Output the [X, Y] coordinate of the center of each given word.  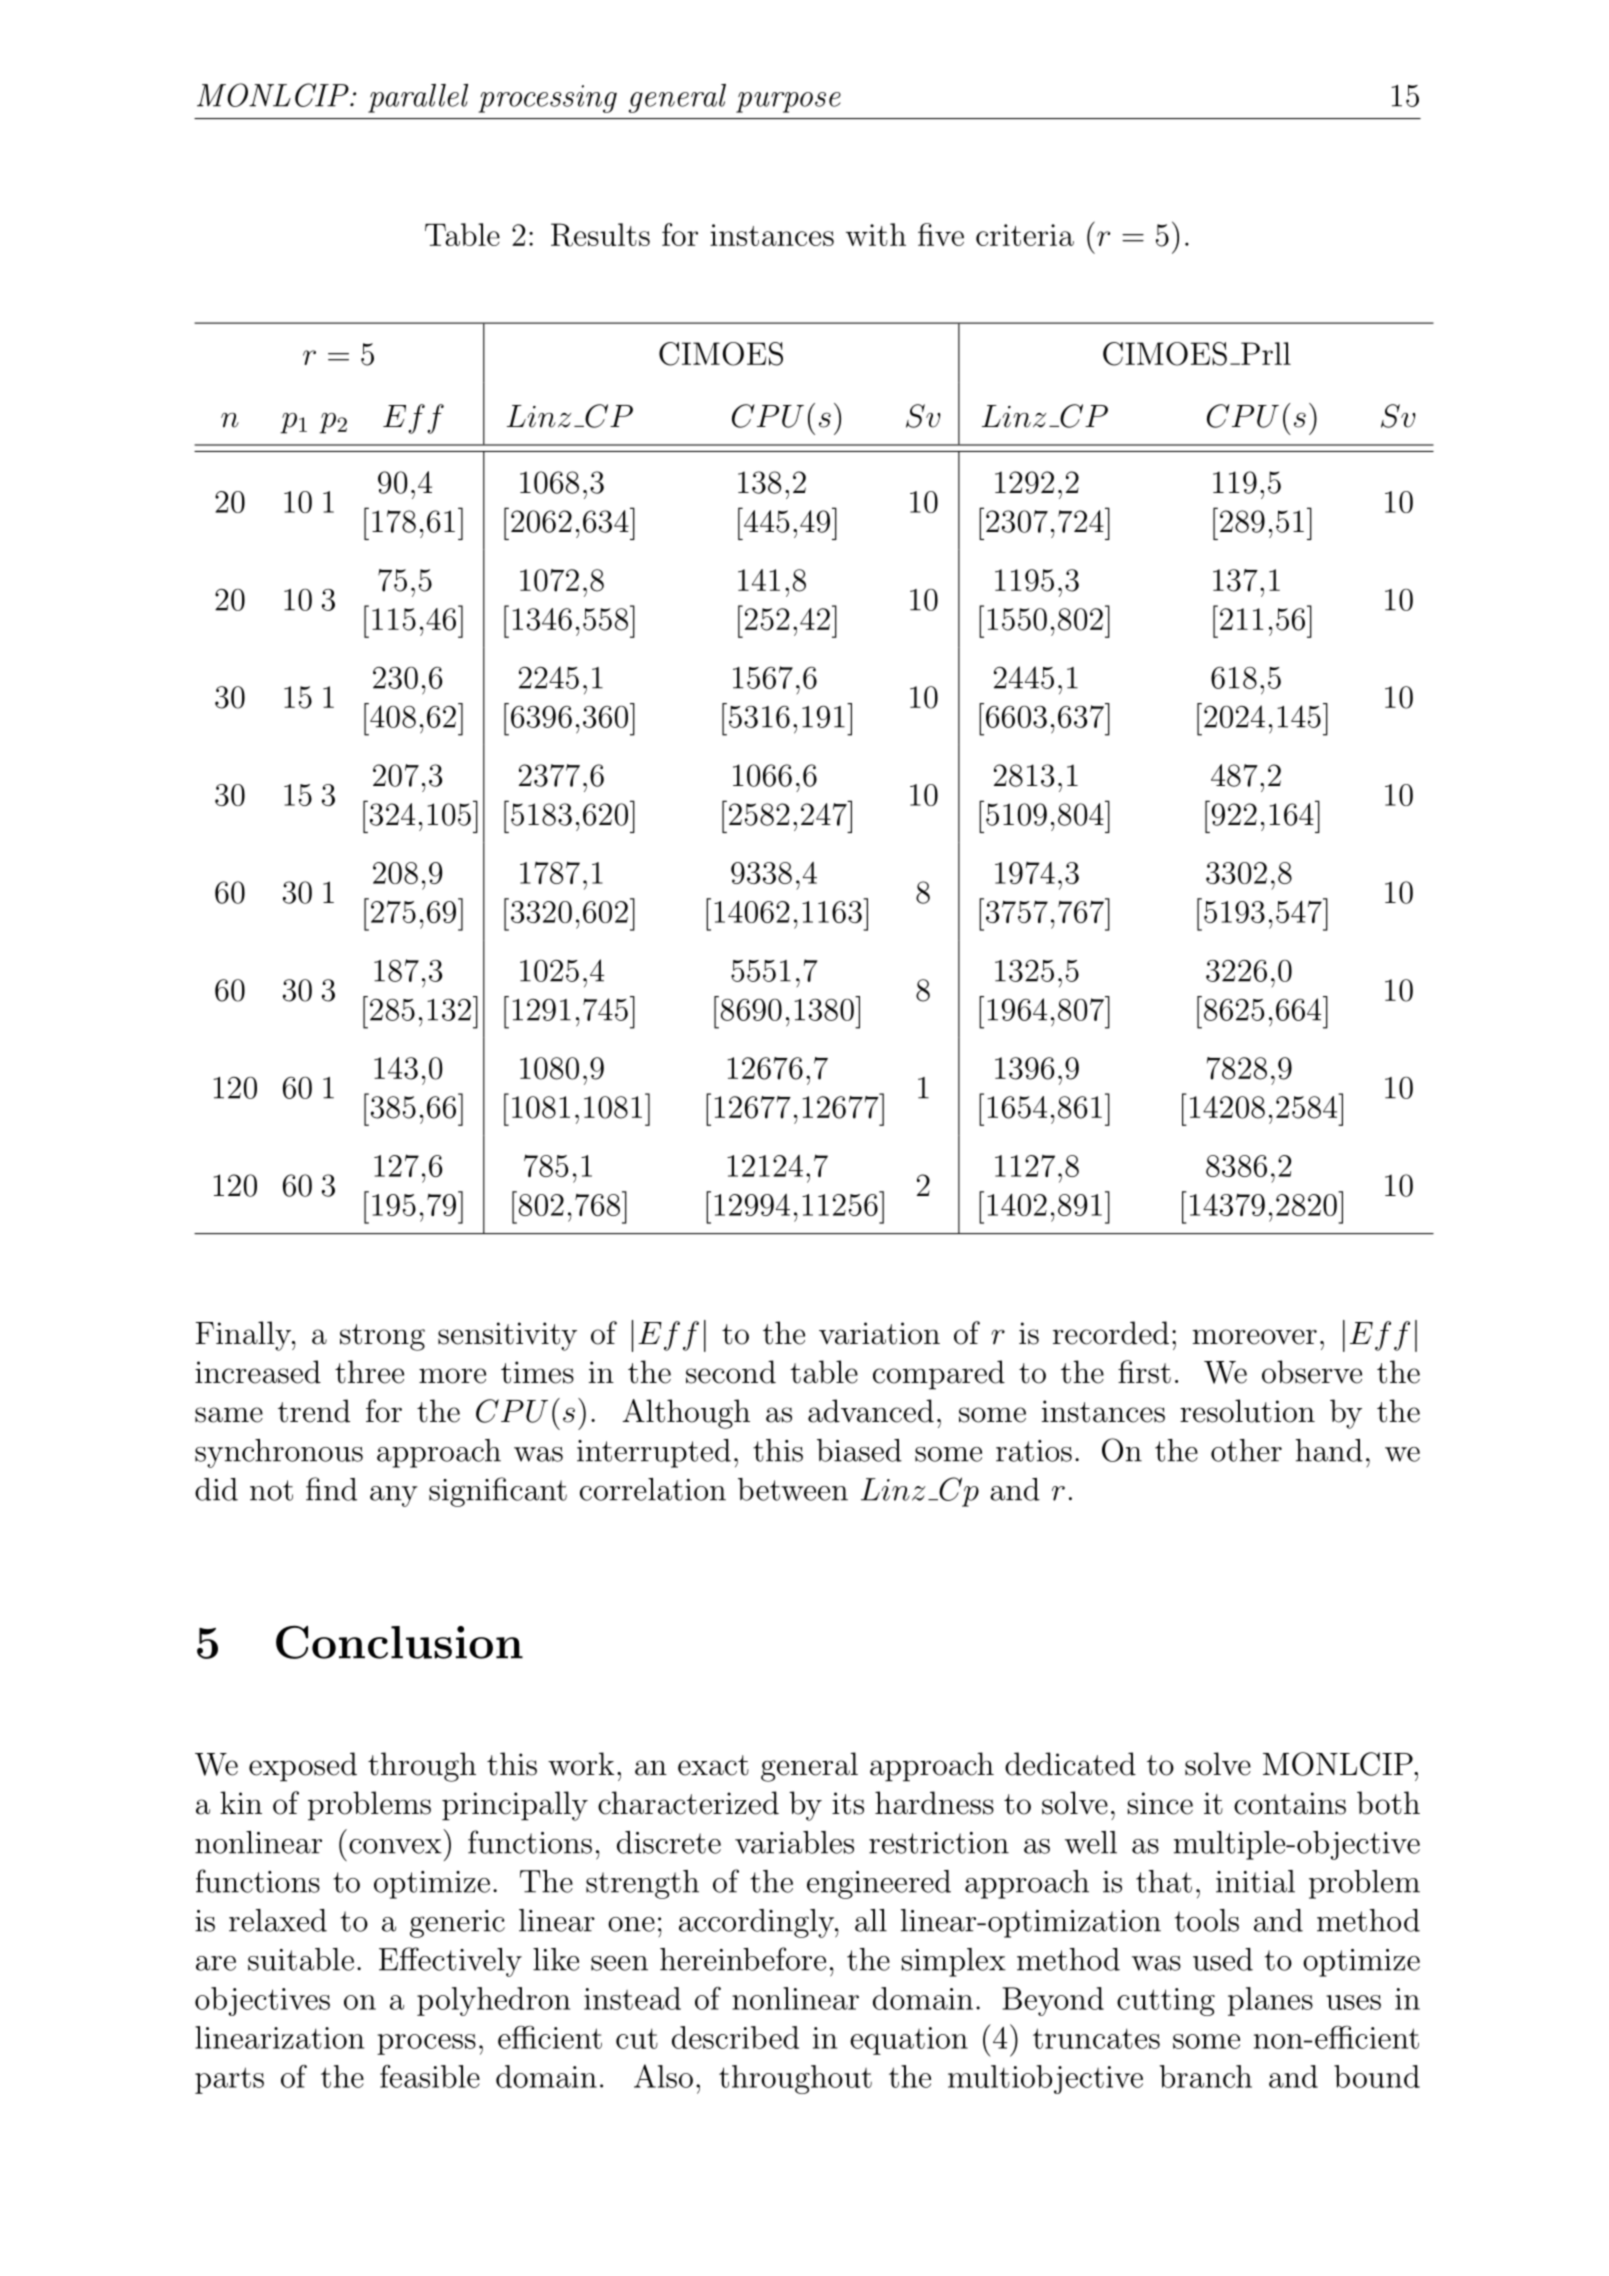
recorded [1111, 1333]
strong [382, 1337]
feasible [430, 2076]
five [941, 234]
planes [1270, 2001]
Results [600, 235]
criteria [1025, 235]
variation [879, 1333]
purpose [788, 102]
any [394, 1496]
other [1246, 1450]
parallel [418, 98]
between [793, 1489]
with [876, 234]
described [735, 2037]
